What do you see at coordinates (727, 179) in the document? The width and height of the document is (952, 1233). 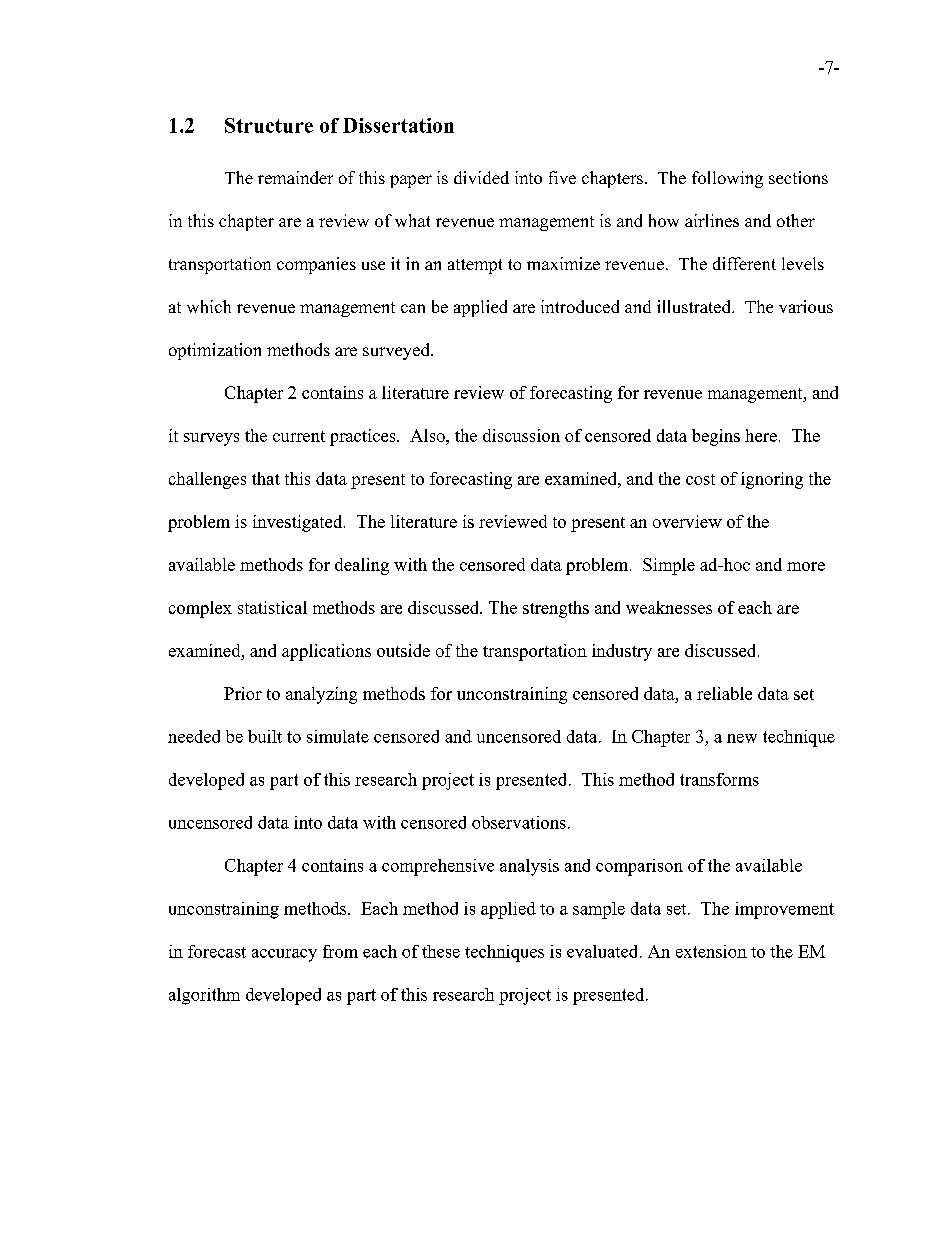 I see `following` at bounding box center [727, 179].
